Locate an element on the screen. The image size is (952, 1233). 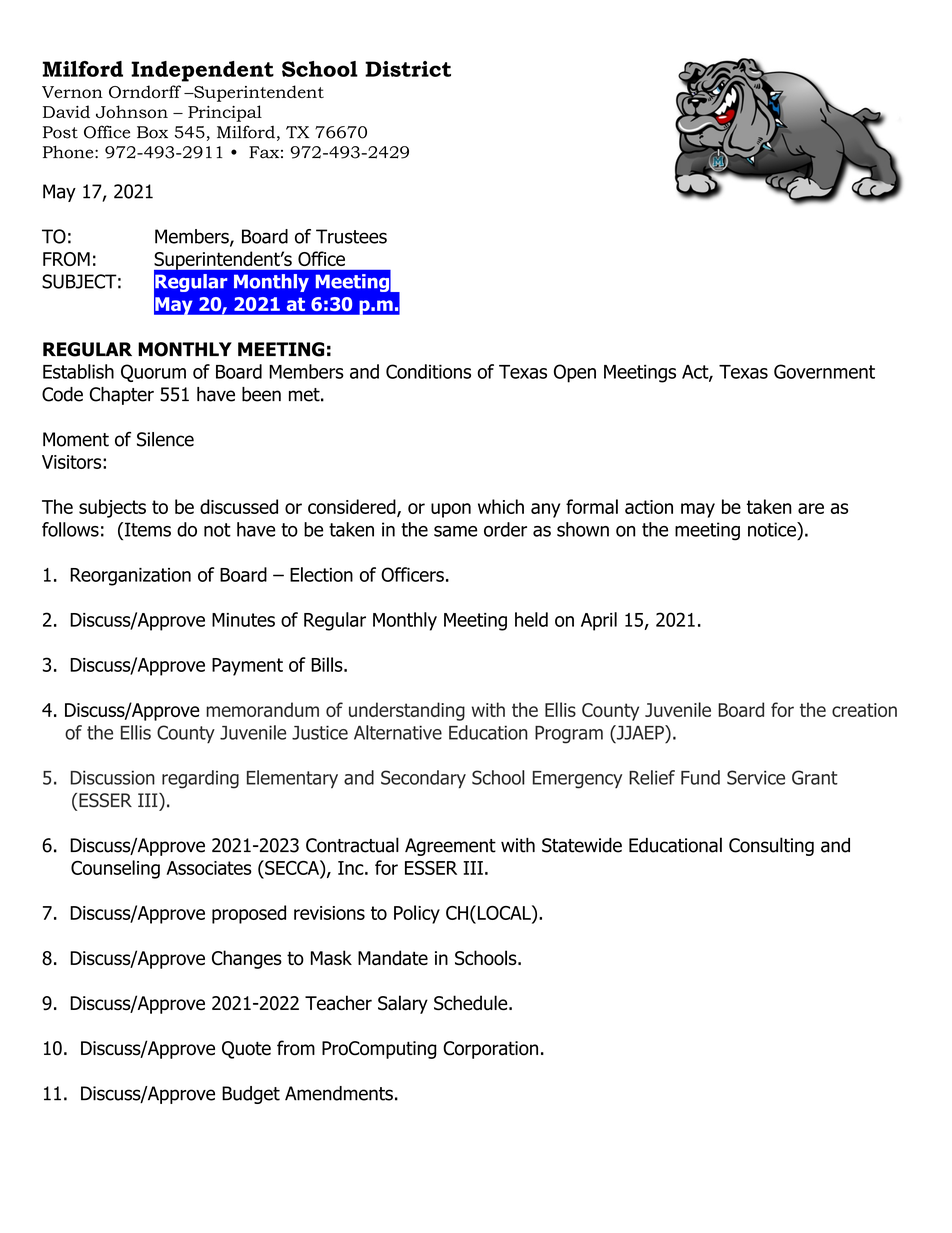
Government is located at coordinates (824, 371).
